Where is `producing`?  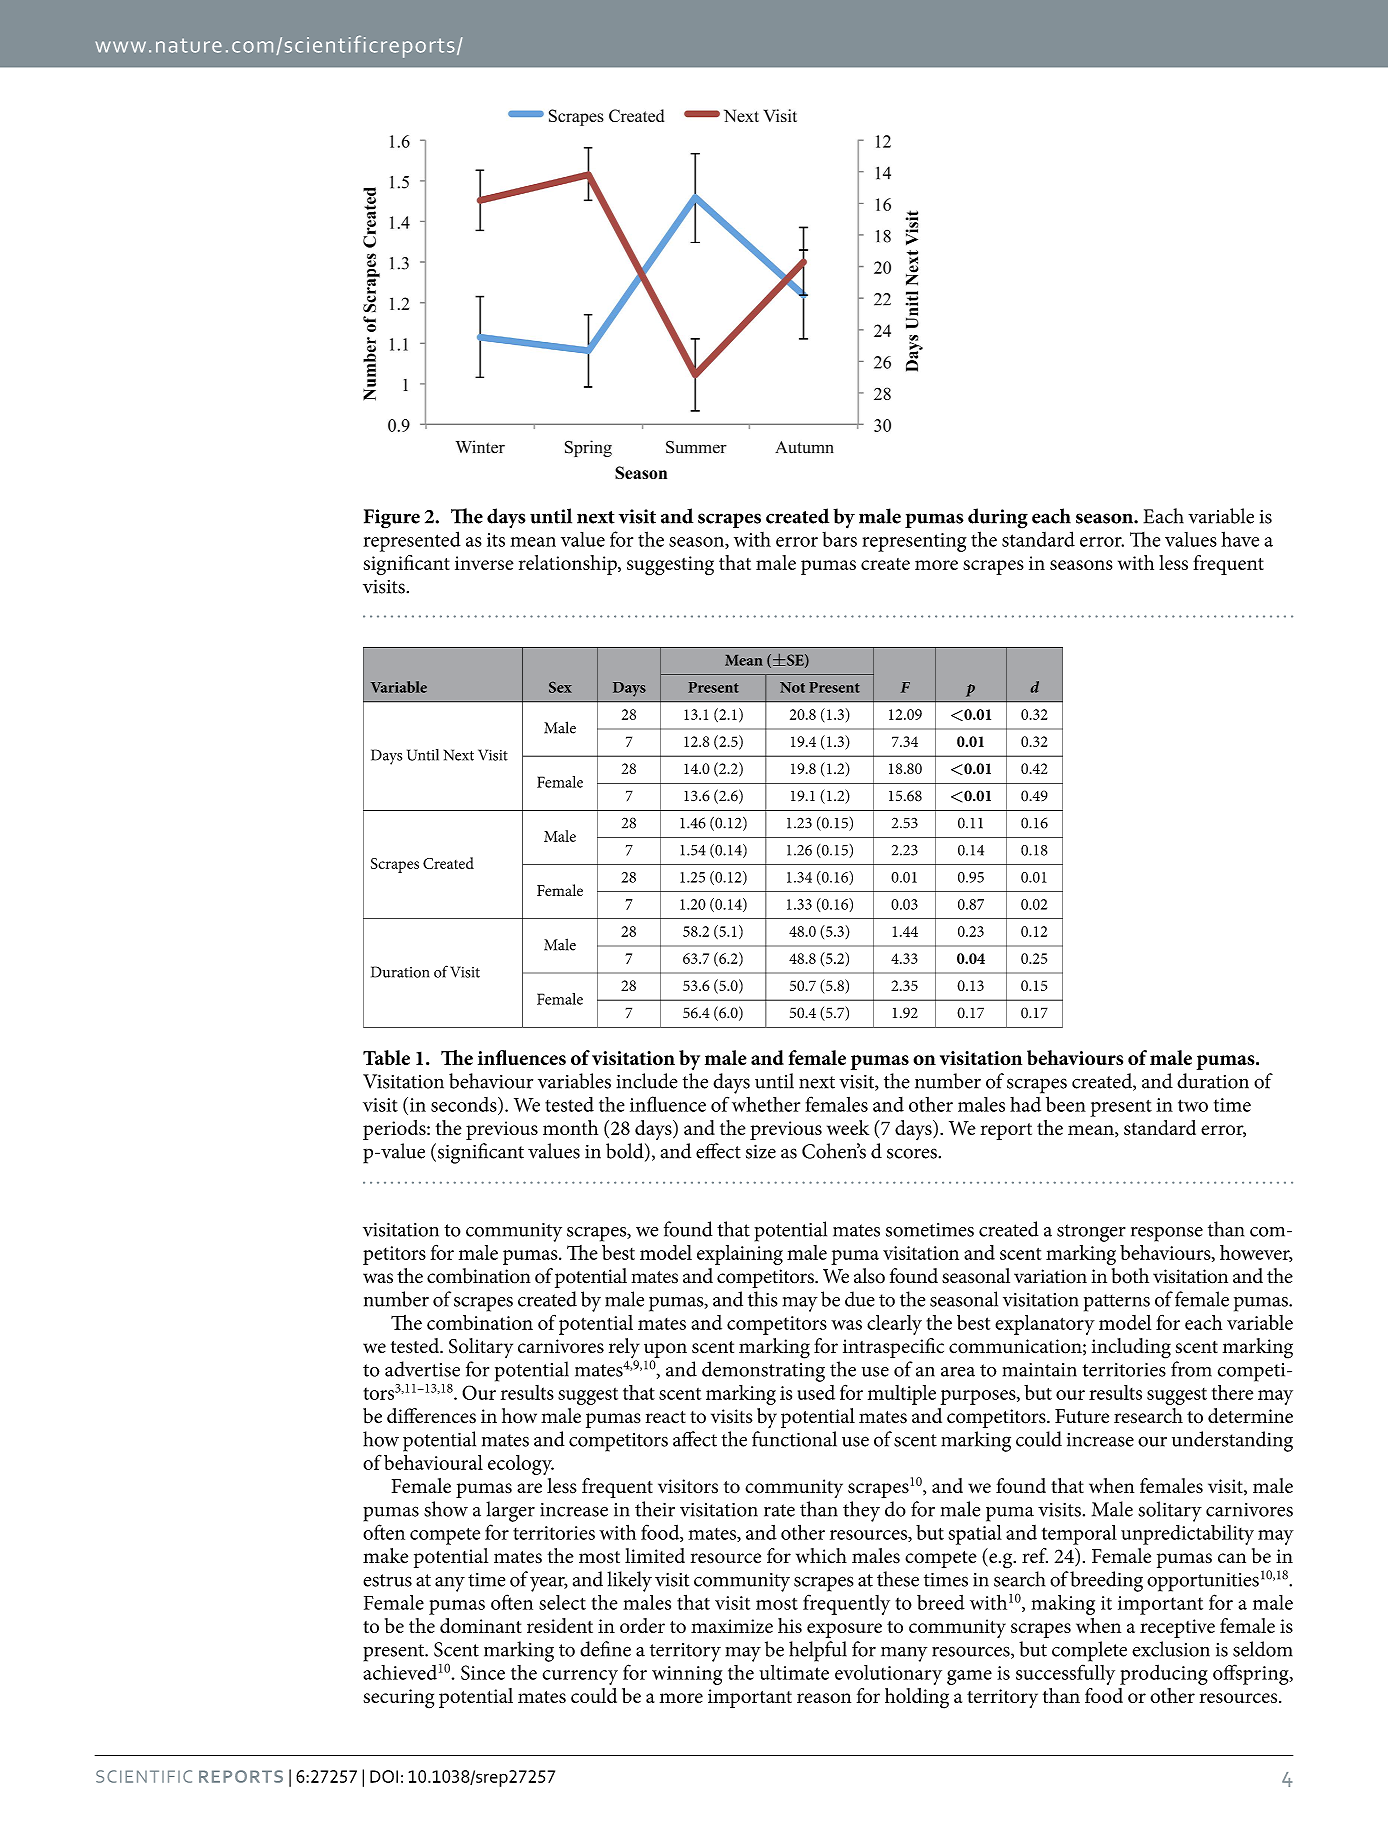 producing is located at coordinates (1164, 1674).
